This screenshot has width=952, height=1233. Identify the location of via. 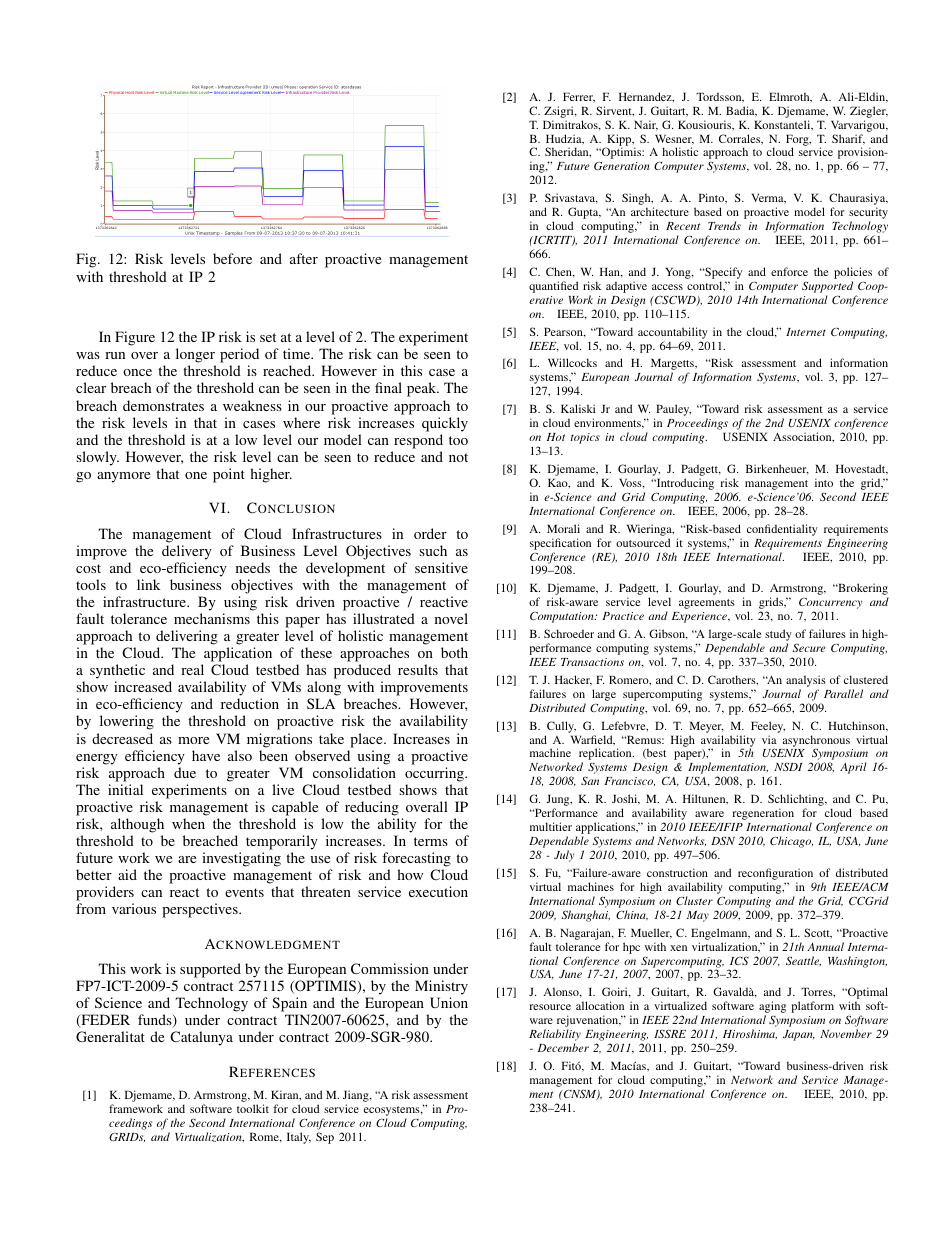
(769, 739).
